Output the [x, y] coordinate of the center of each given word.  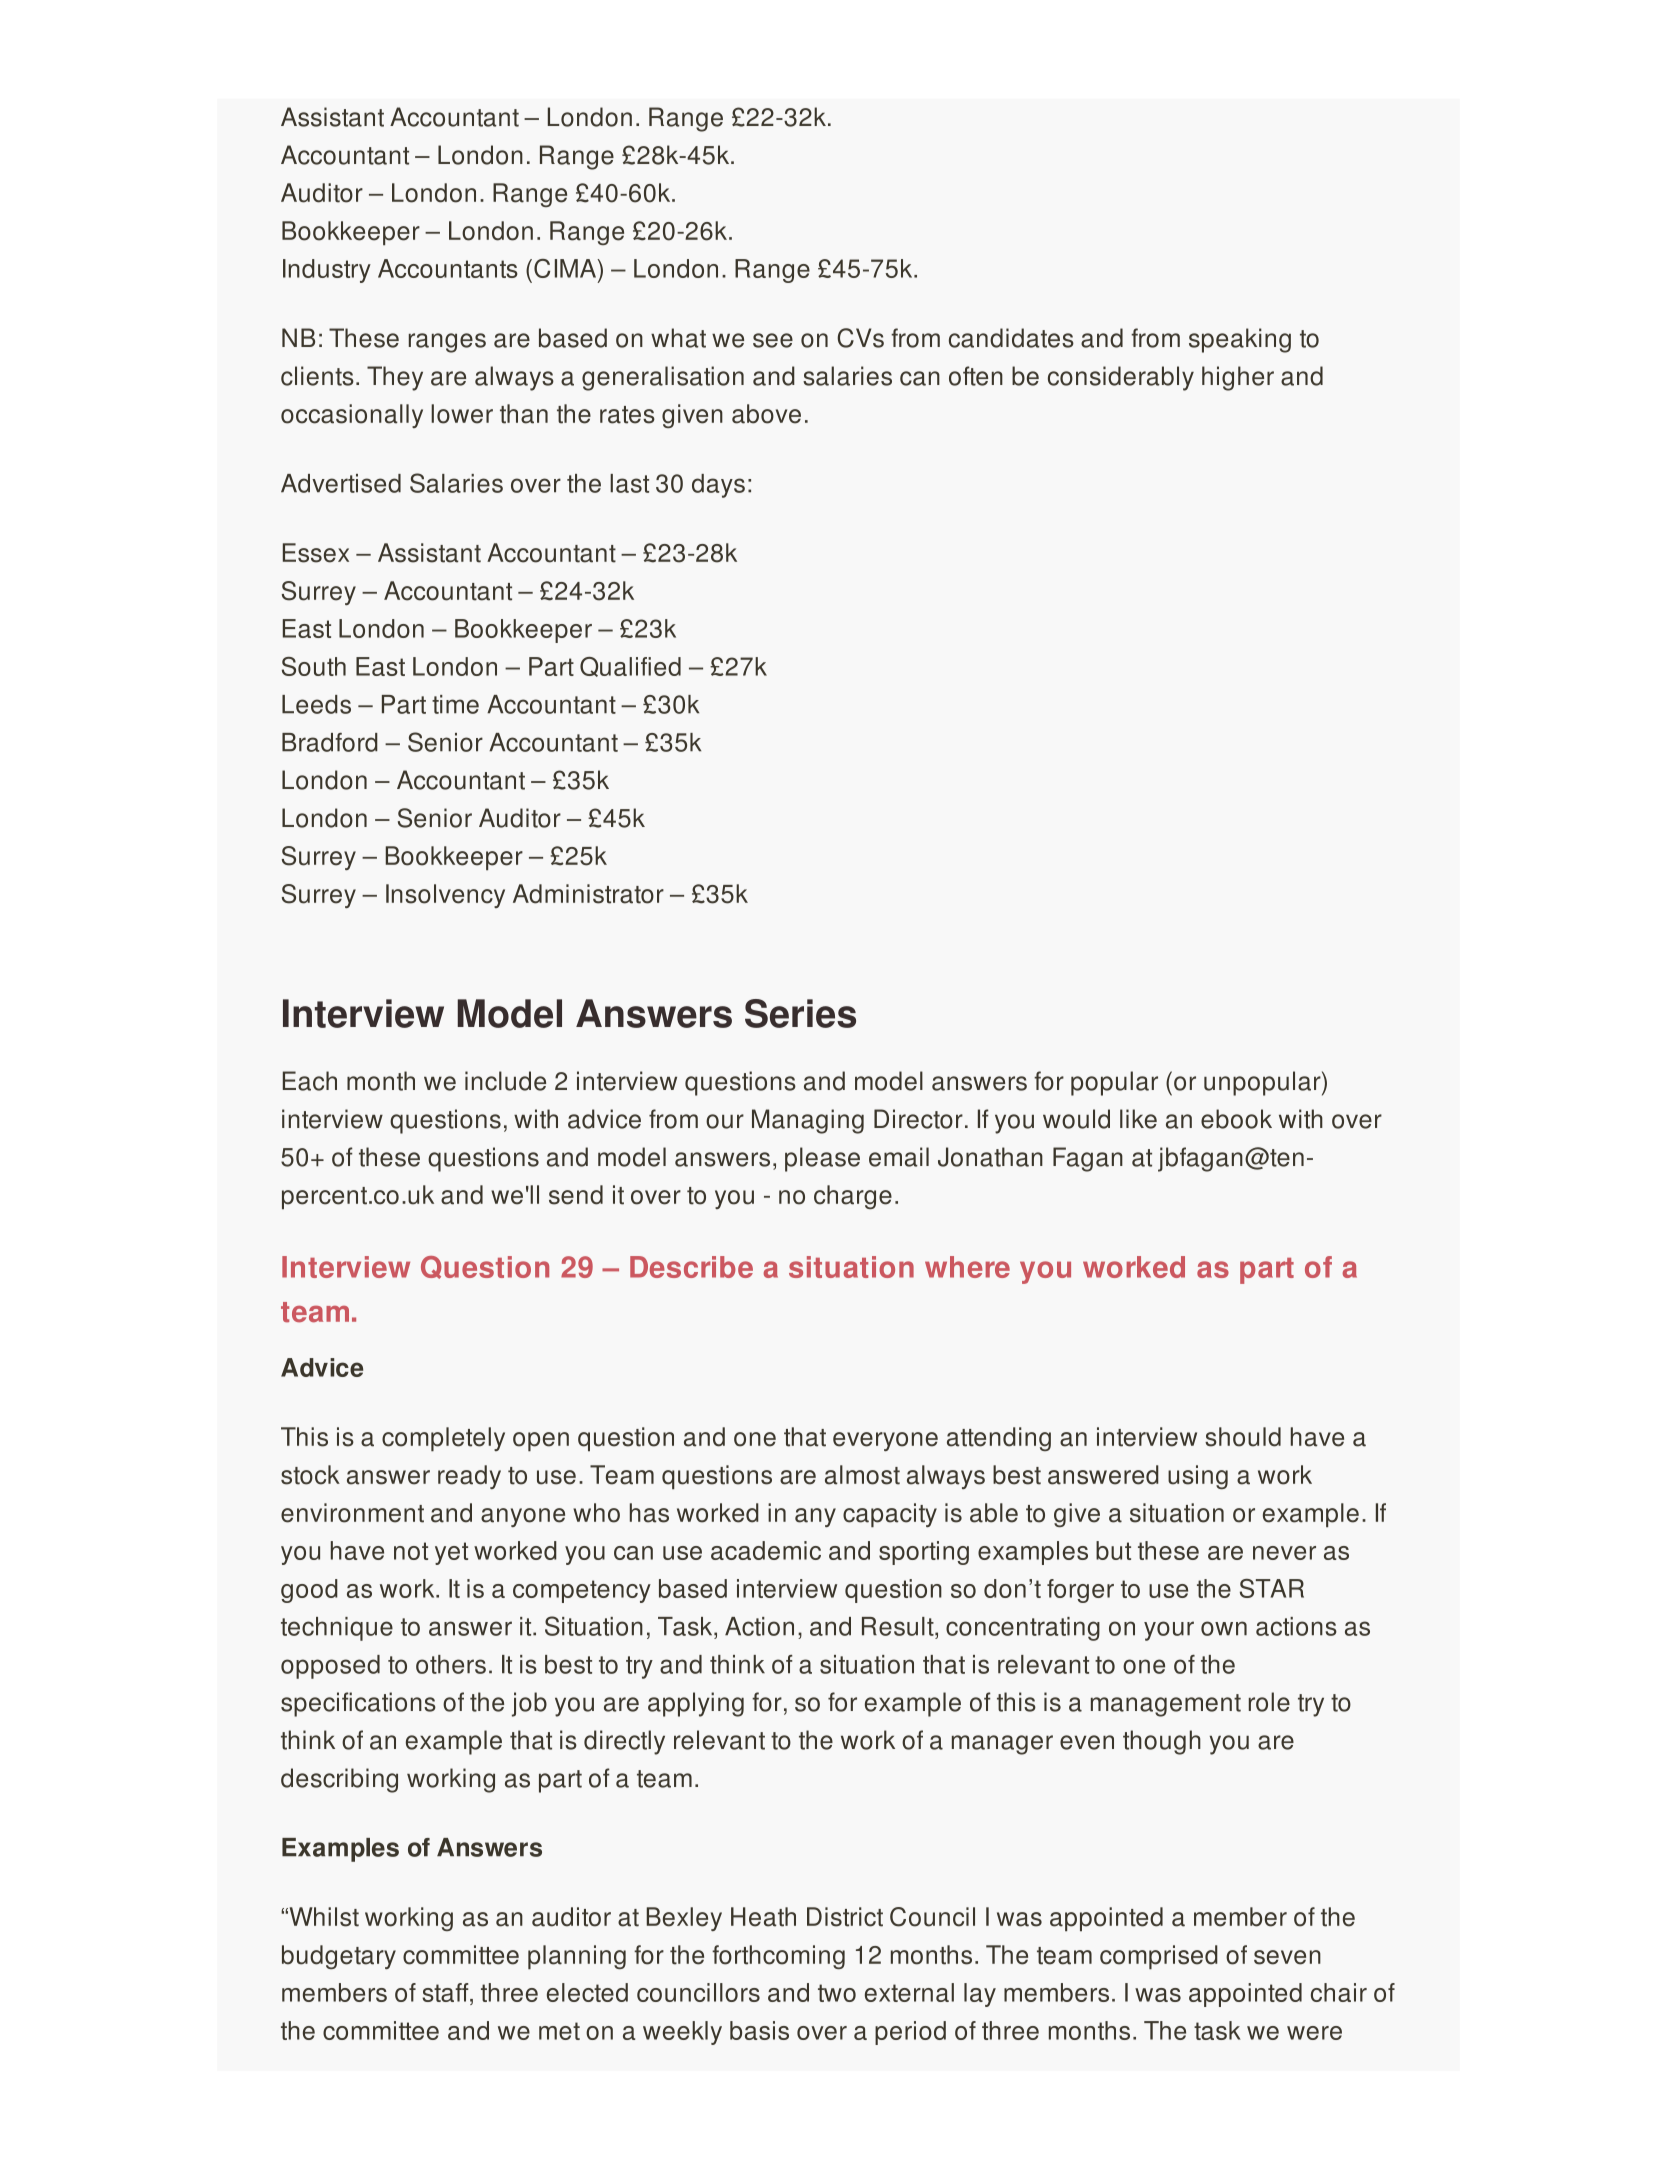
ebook [1236, 1119]
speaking [1240, 340]
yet [451, 1553]
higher [1238, 378]
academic [766, 1550]
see [773, 340]
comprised [1159, 1957]
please [822, 1159]
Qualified [630, 667]
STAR [1272, 1588]
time [455, 704]
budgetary [339, 1957]
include [505, 1081]
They [395, 378]
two [837, 1993]
